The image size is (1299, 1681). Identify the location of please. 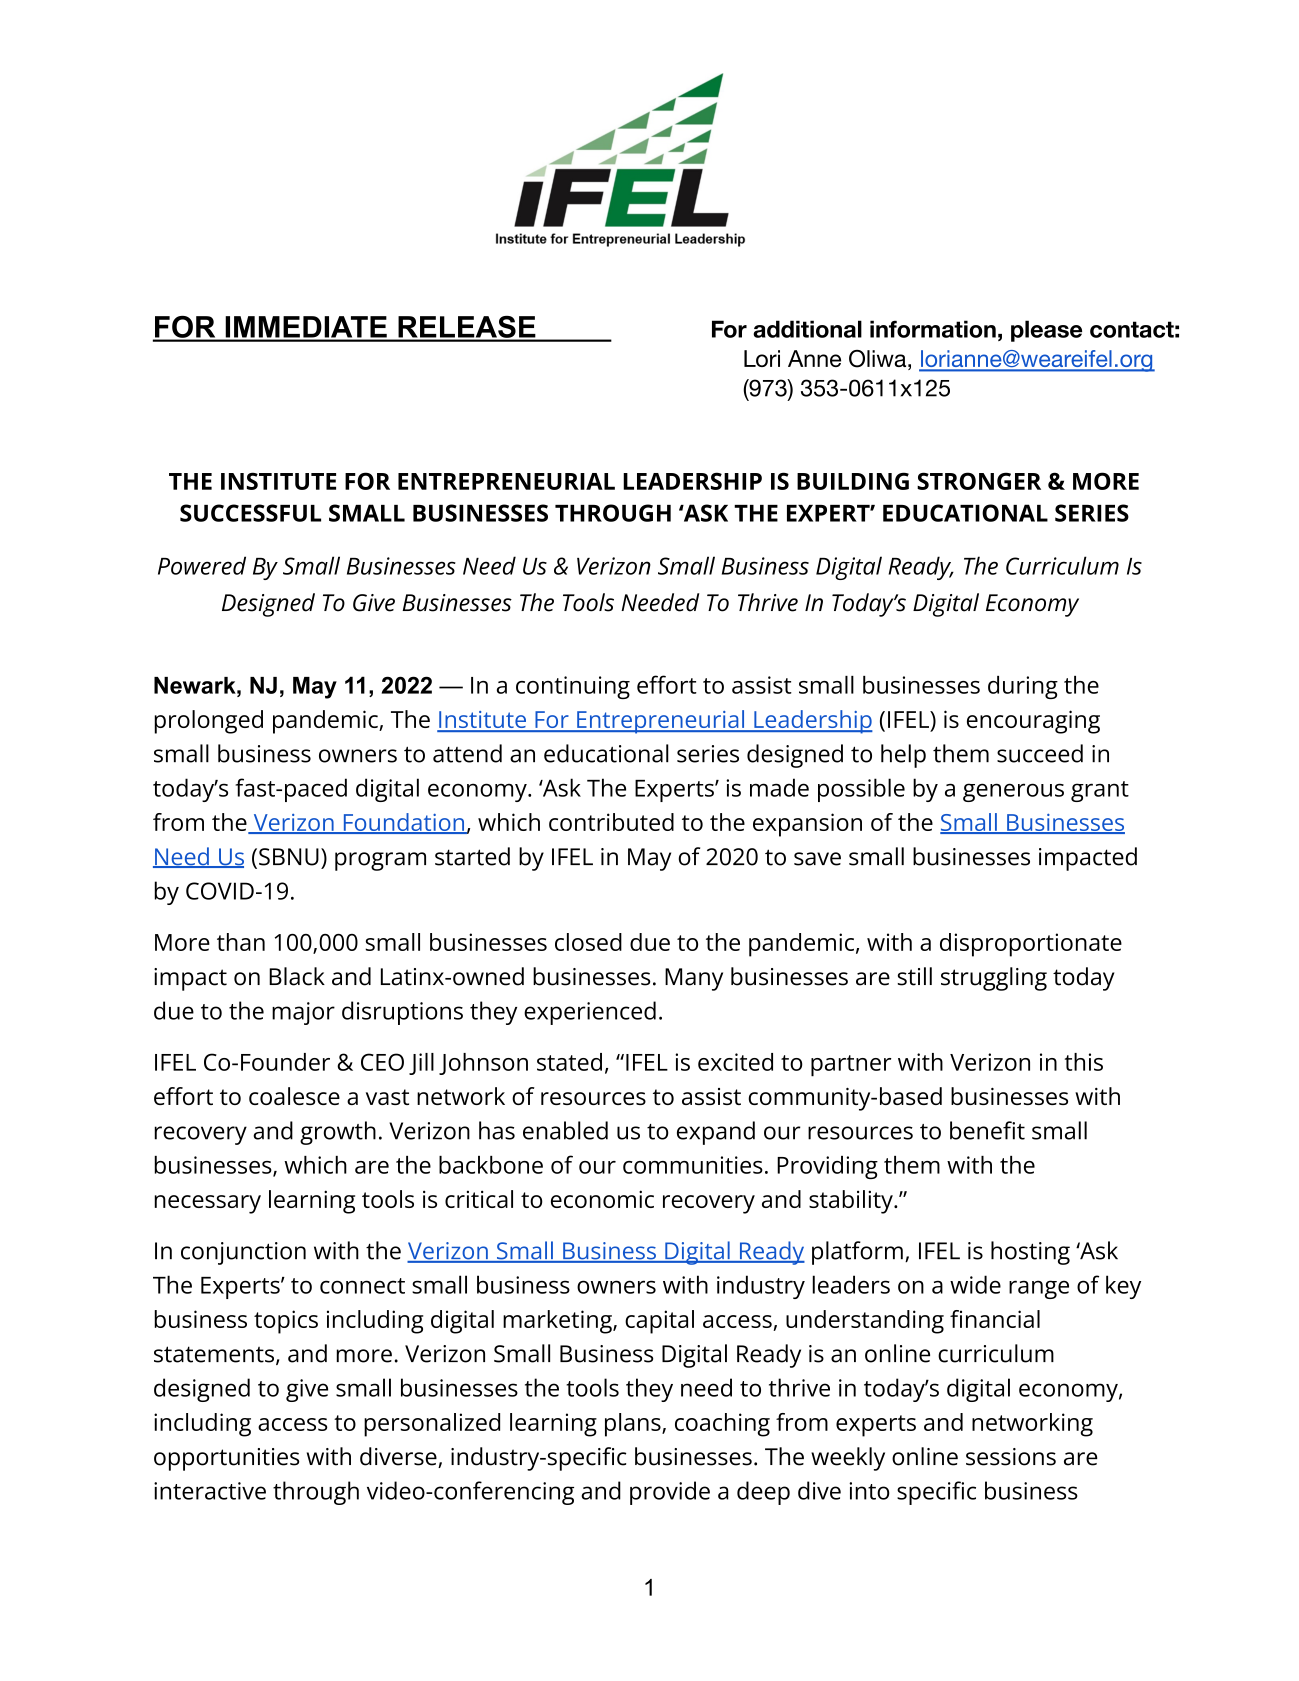
(1046, 331).
